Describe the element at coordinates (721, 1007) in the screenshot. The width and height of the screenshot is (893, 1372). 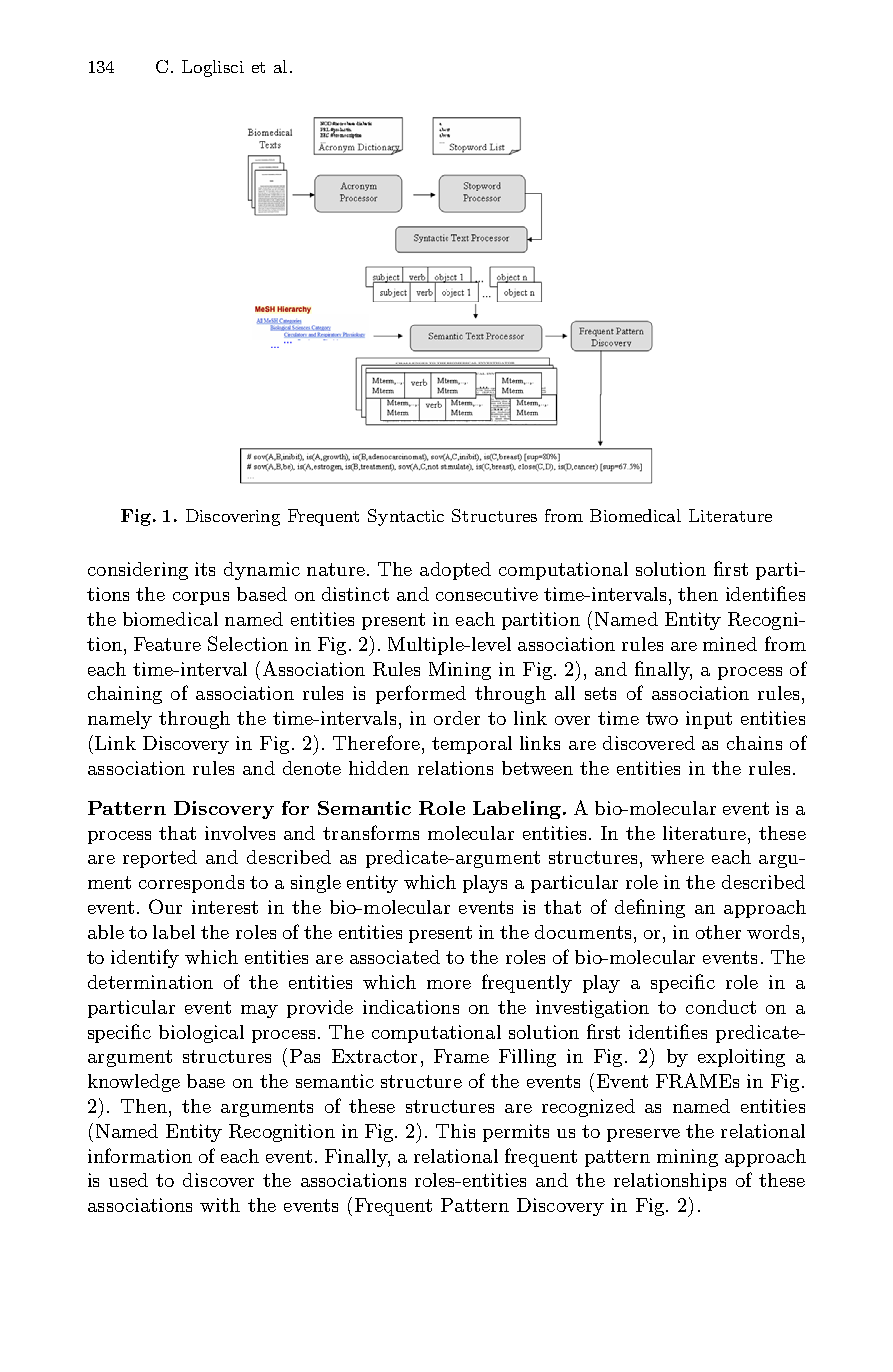
I see `conduct` at that location.
